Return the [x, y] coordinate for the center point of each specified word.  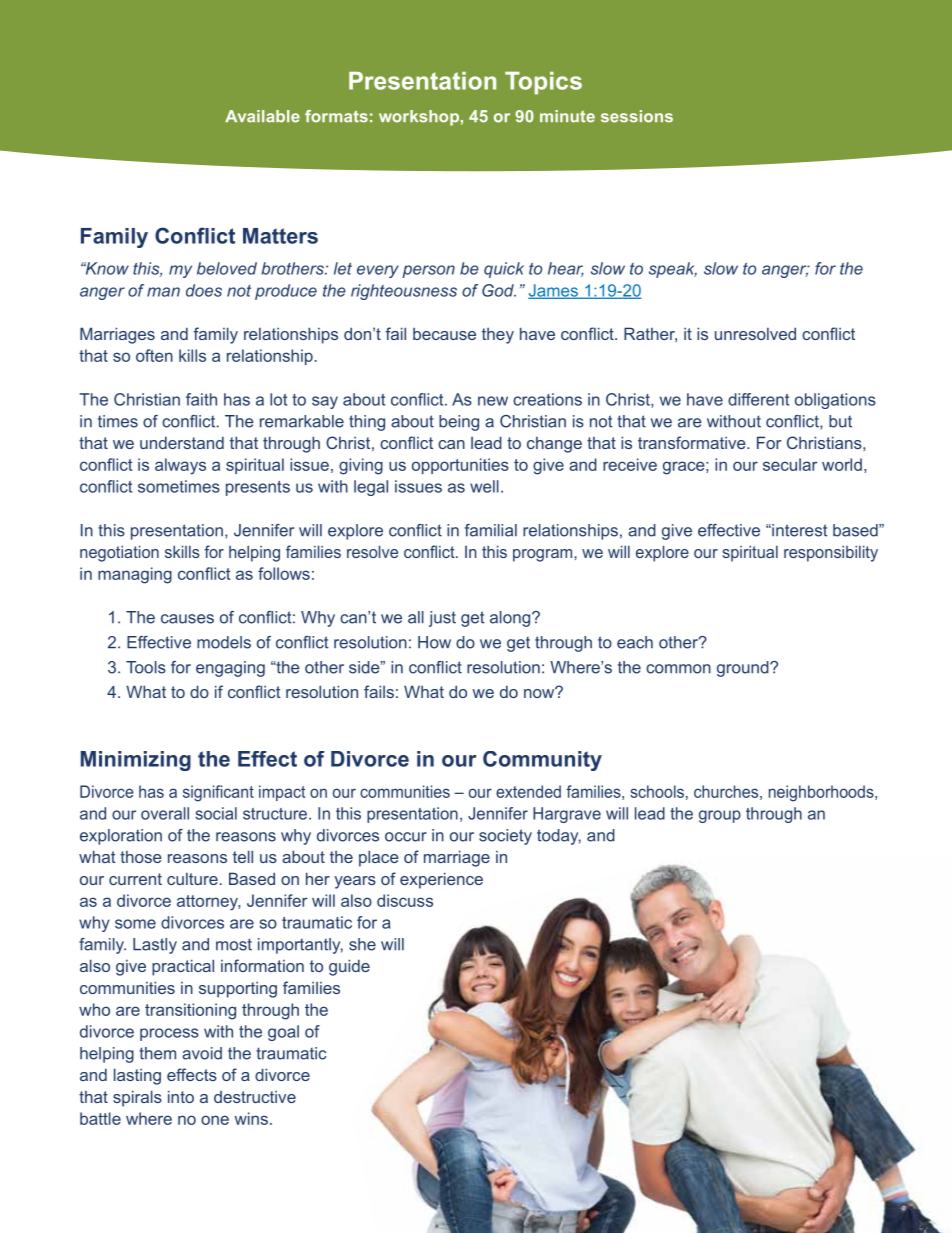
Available [262, 116]
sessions [637, 116]
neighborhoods [822, 793]
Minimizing [136, 761]
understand [182, 442]
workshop [419, 118]
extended [528, 791]
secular [790, 464]
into [181, 1096]
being [459, 423]
